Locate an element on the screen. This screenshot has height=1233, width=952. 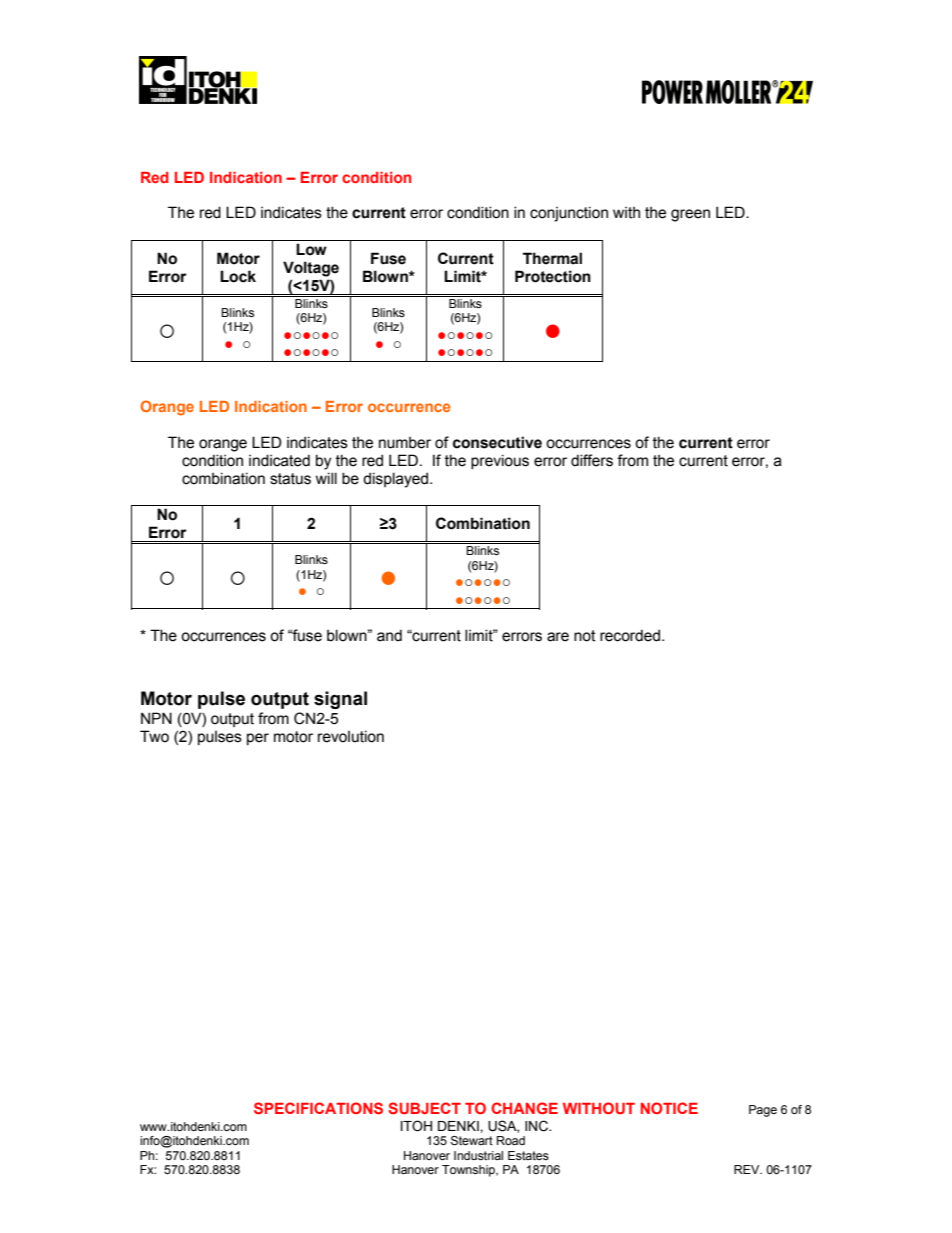
green is located at coordinates (690, 215).
